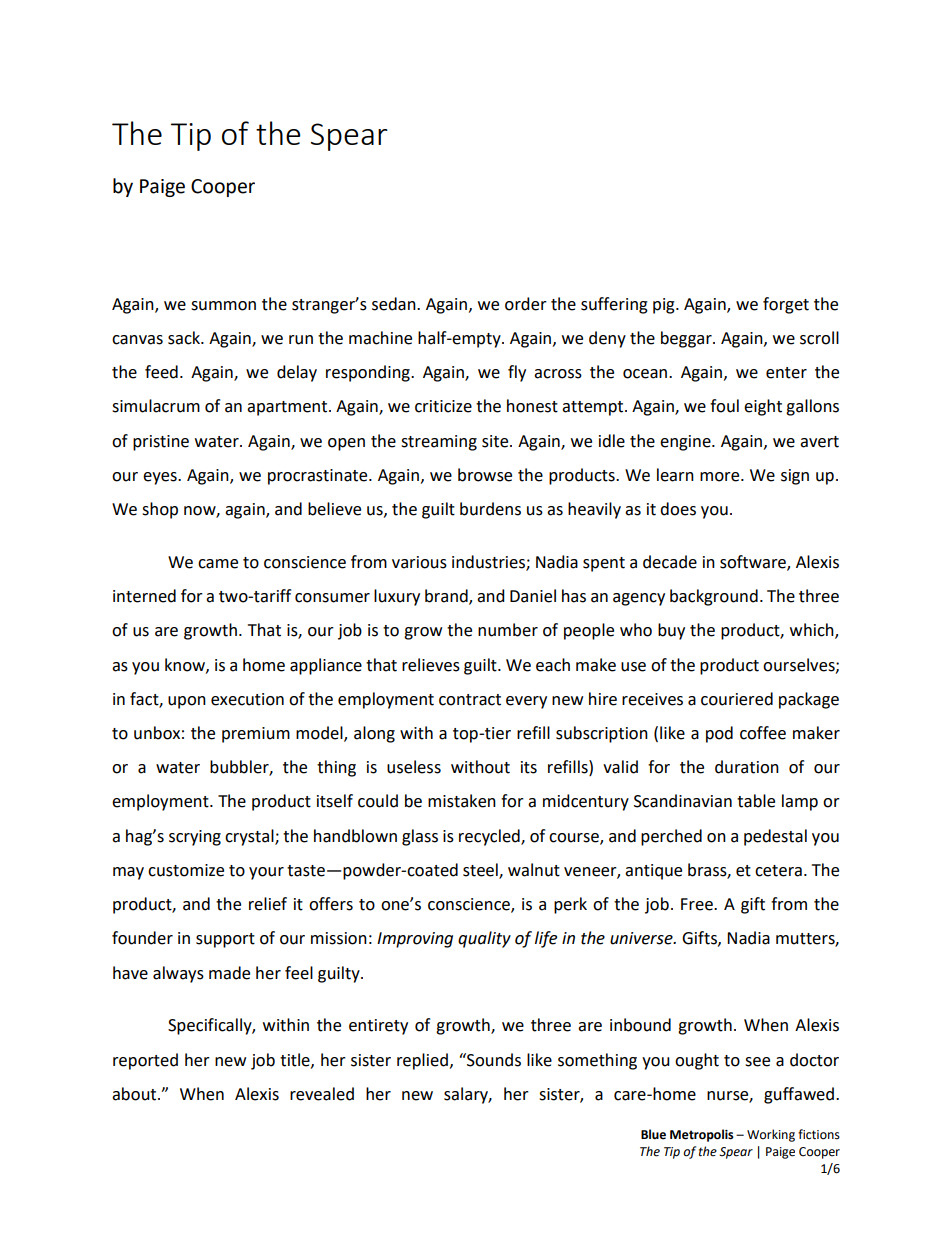  Describe the element at coordinates (526, 304) in the image. I see `order` at that location.
